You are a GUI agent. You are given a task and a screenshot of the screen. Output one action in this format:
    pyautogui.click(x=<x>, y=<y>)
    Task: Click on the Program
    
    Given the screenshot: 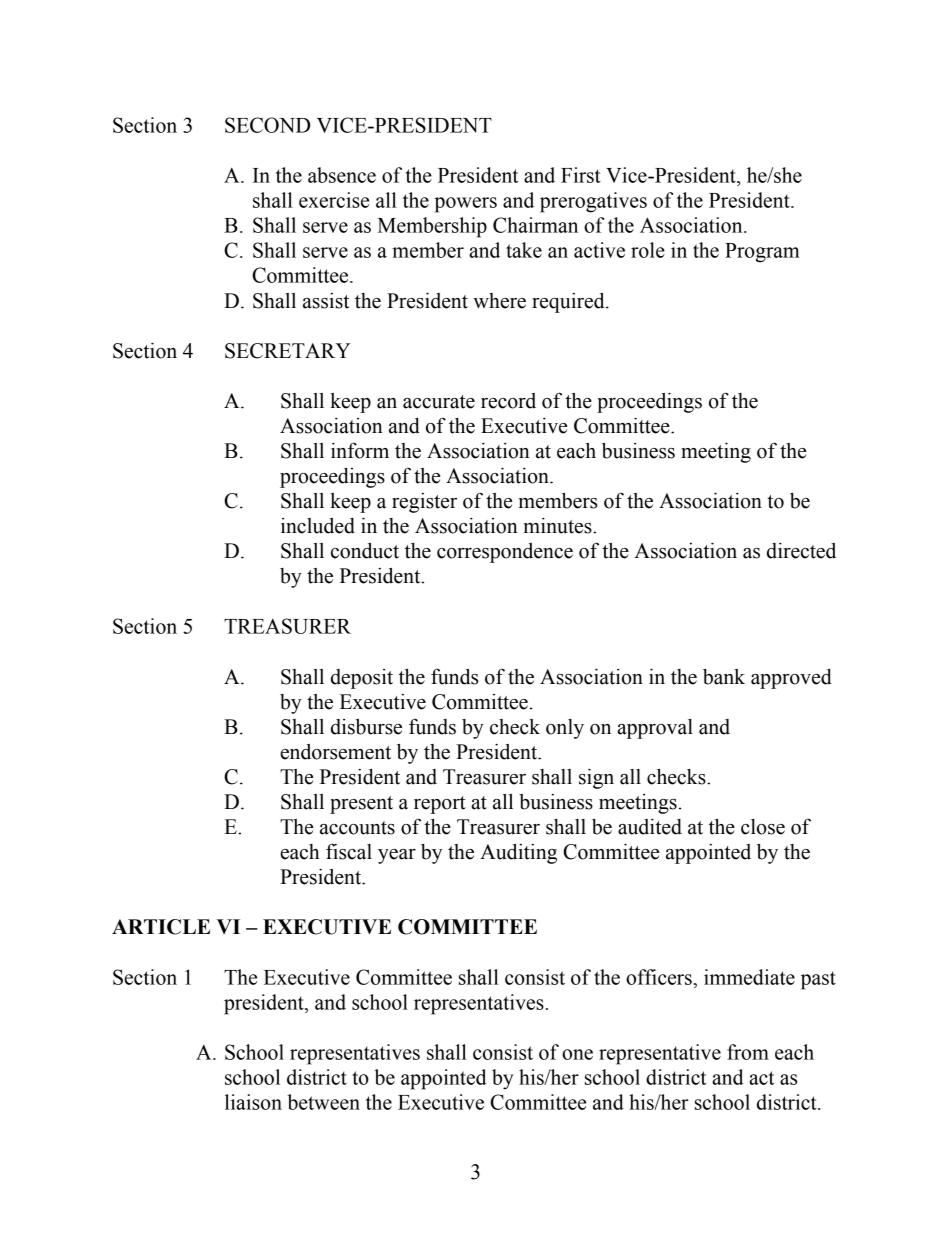 What is the action you would take?
    pyautogui.click(x=762, y=253)
